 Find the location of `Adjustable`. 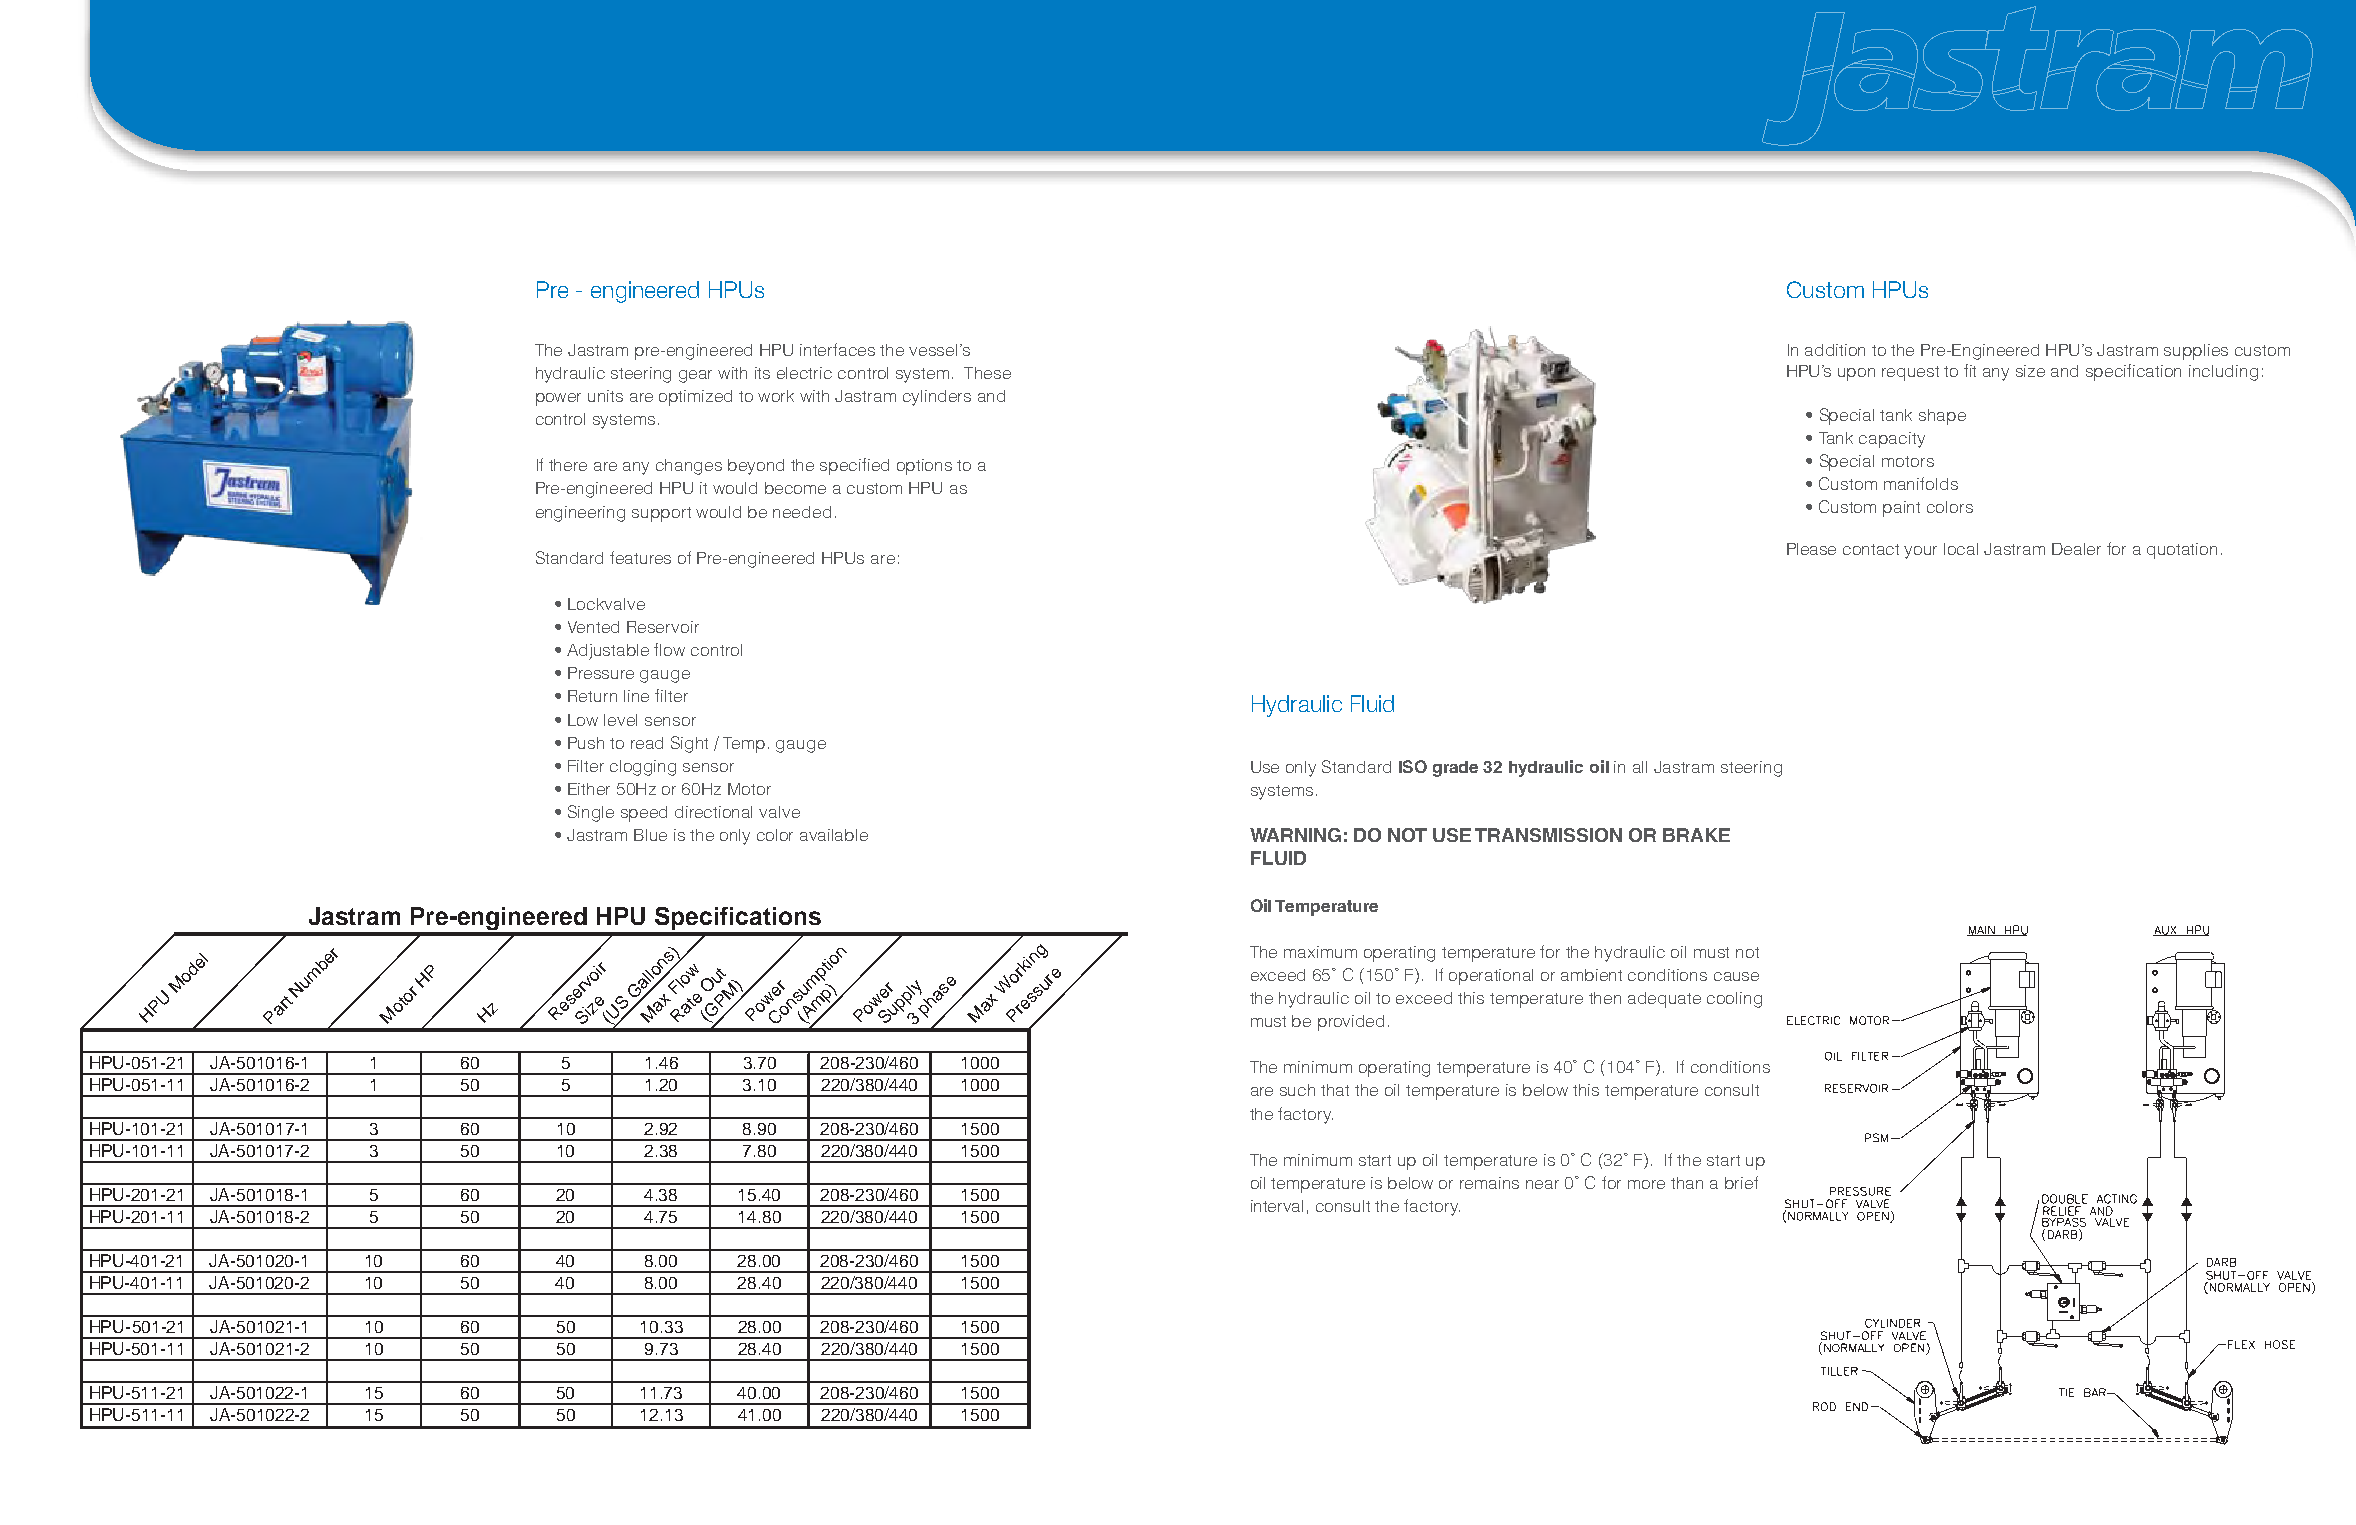

Adjustable is located at coordinates (608, 652).
